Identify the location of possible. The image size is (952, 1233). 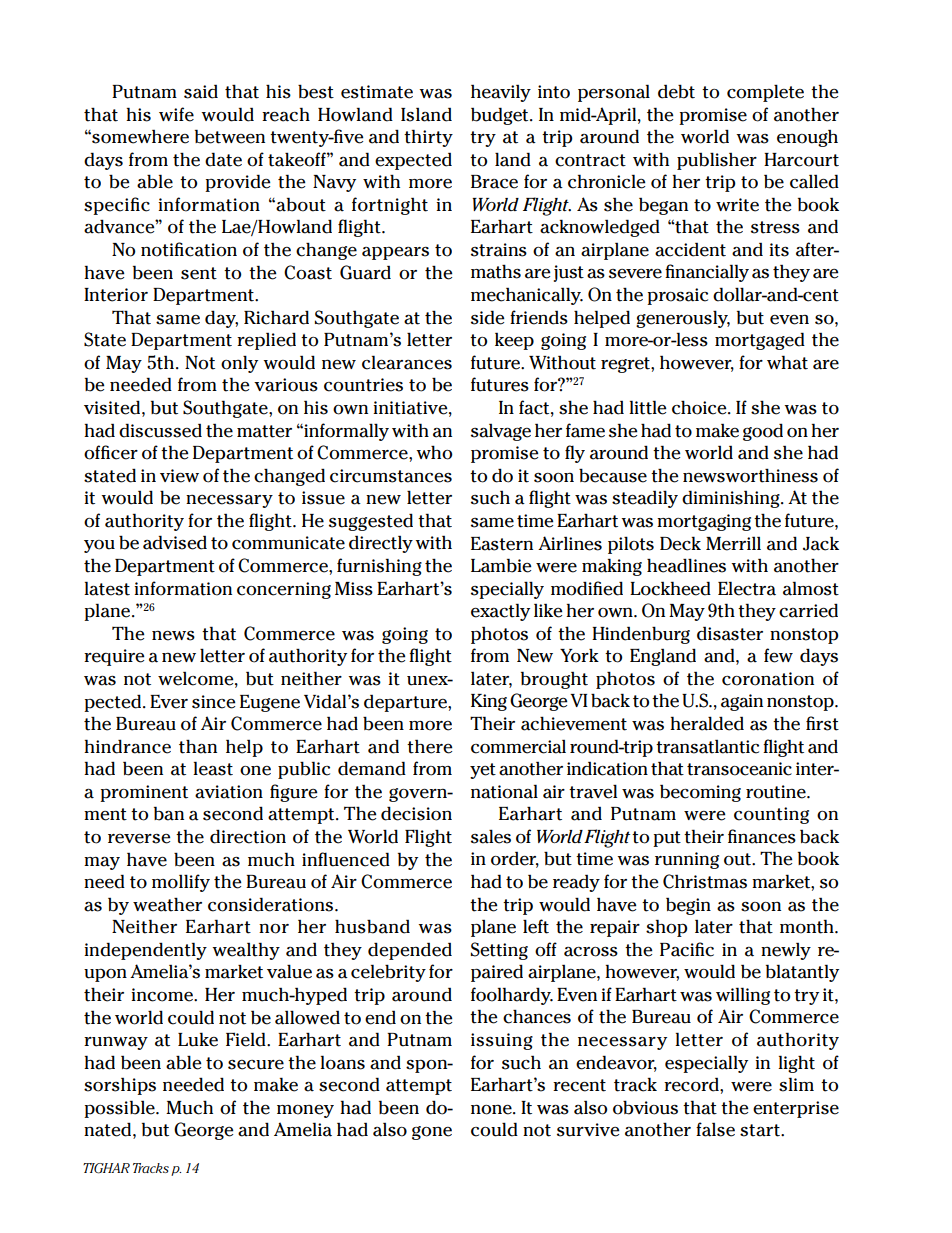
(120, 1109).
